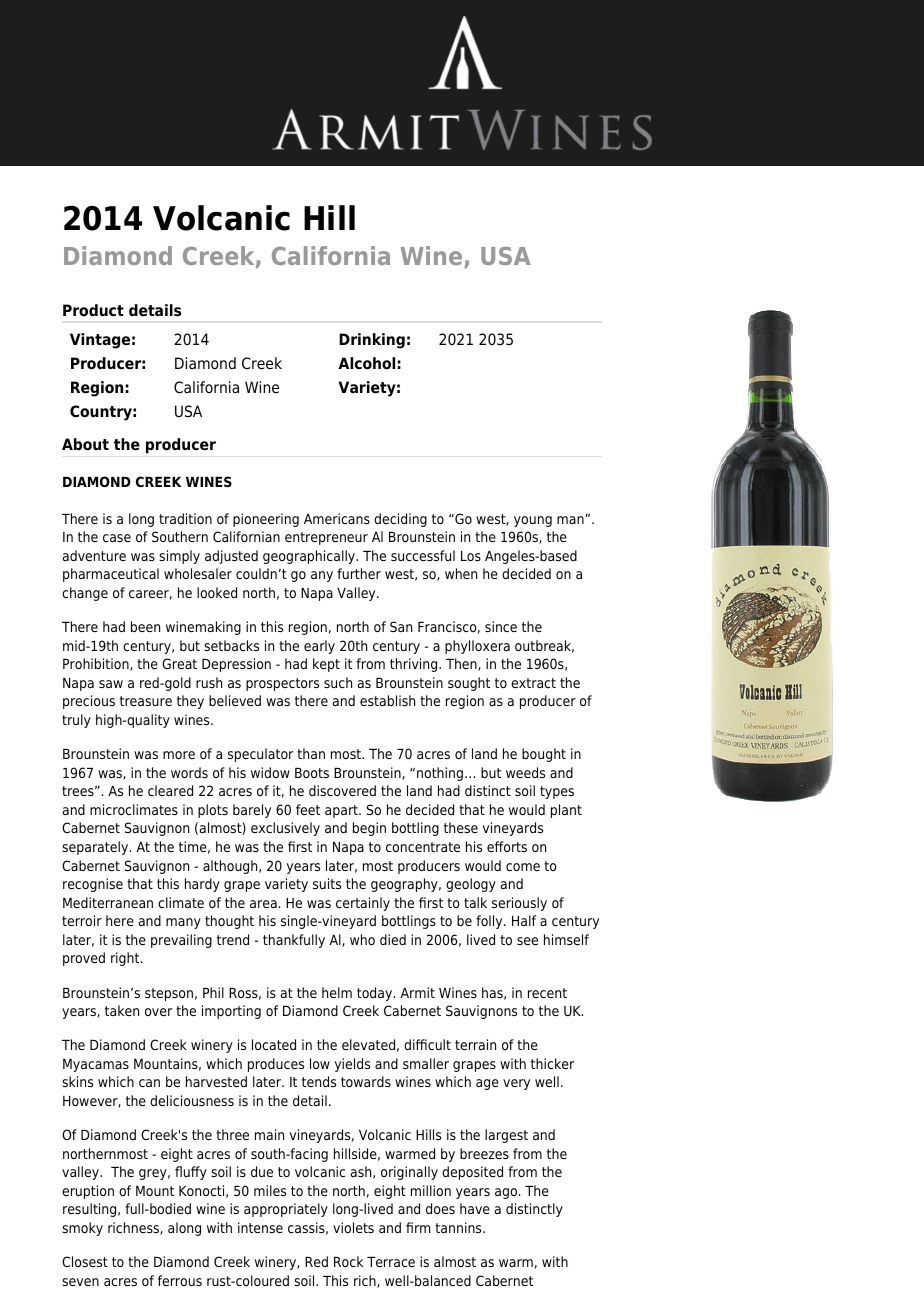 This page has height=1308, width=924. I want to click on weeds, so click(525, 772).
